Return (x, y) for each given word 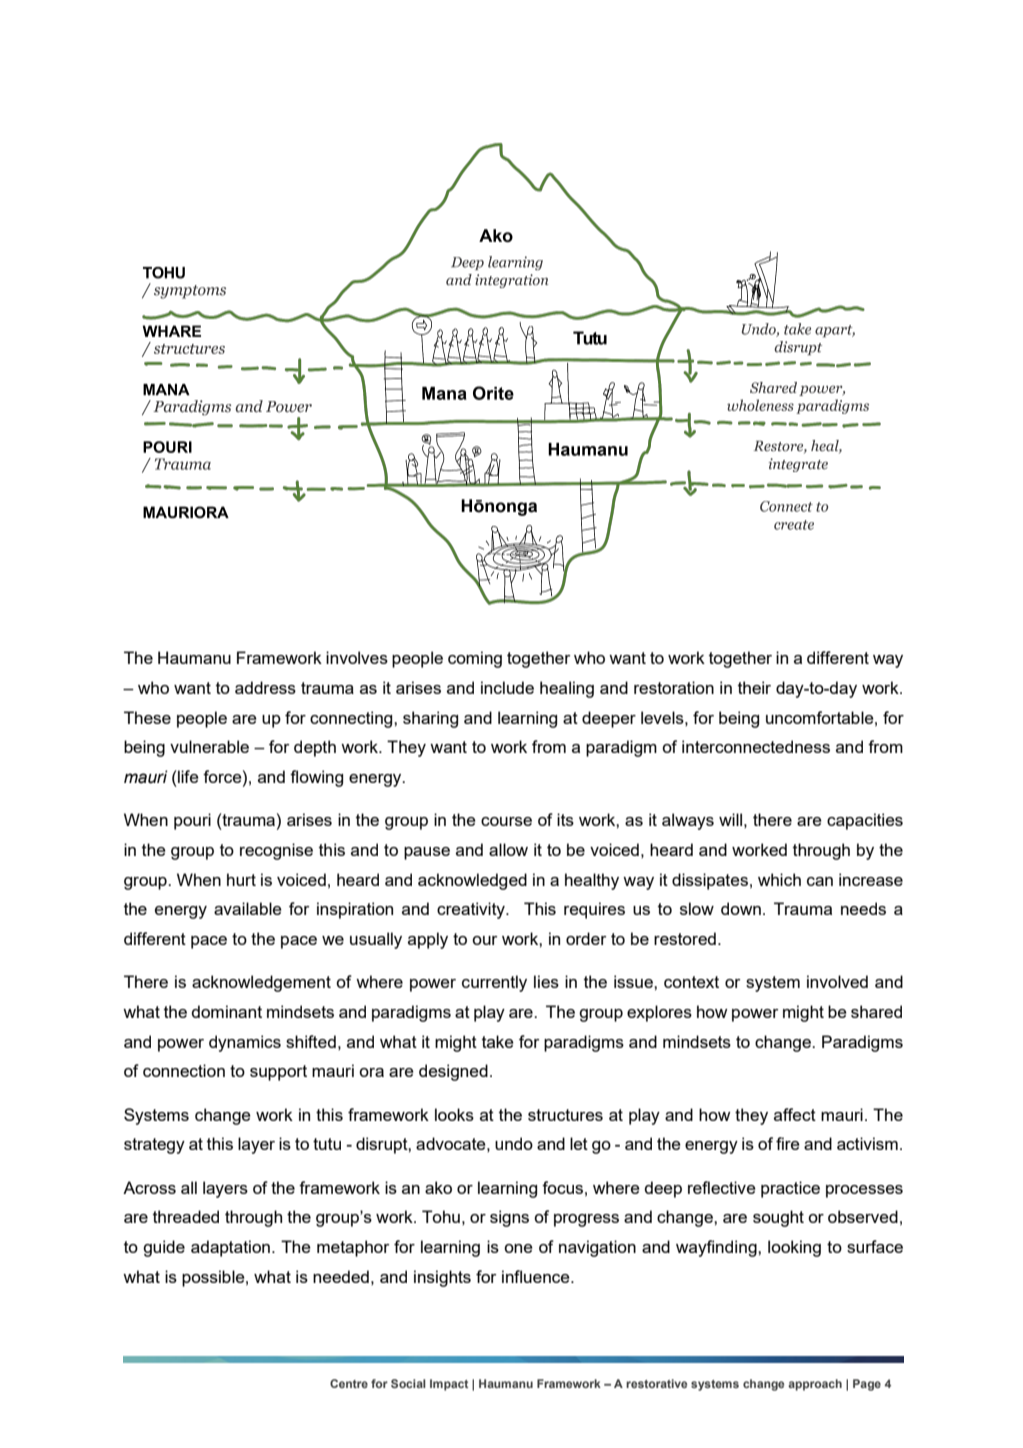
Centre (349, 1383)
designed (453, 1072)
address (265, 687)
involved (837, 981)
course (506, 821)
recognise (276, 851)
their (754, 687)
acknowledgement (261, 983)
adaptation (230, 1248)
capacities (865, 821)
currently (494, 983)
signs (509, 1218)
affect (795, 1114)
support (278, 1073)
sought (778, 1218)
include (507, 687)
